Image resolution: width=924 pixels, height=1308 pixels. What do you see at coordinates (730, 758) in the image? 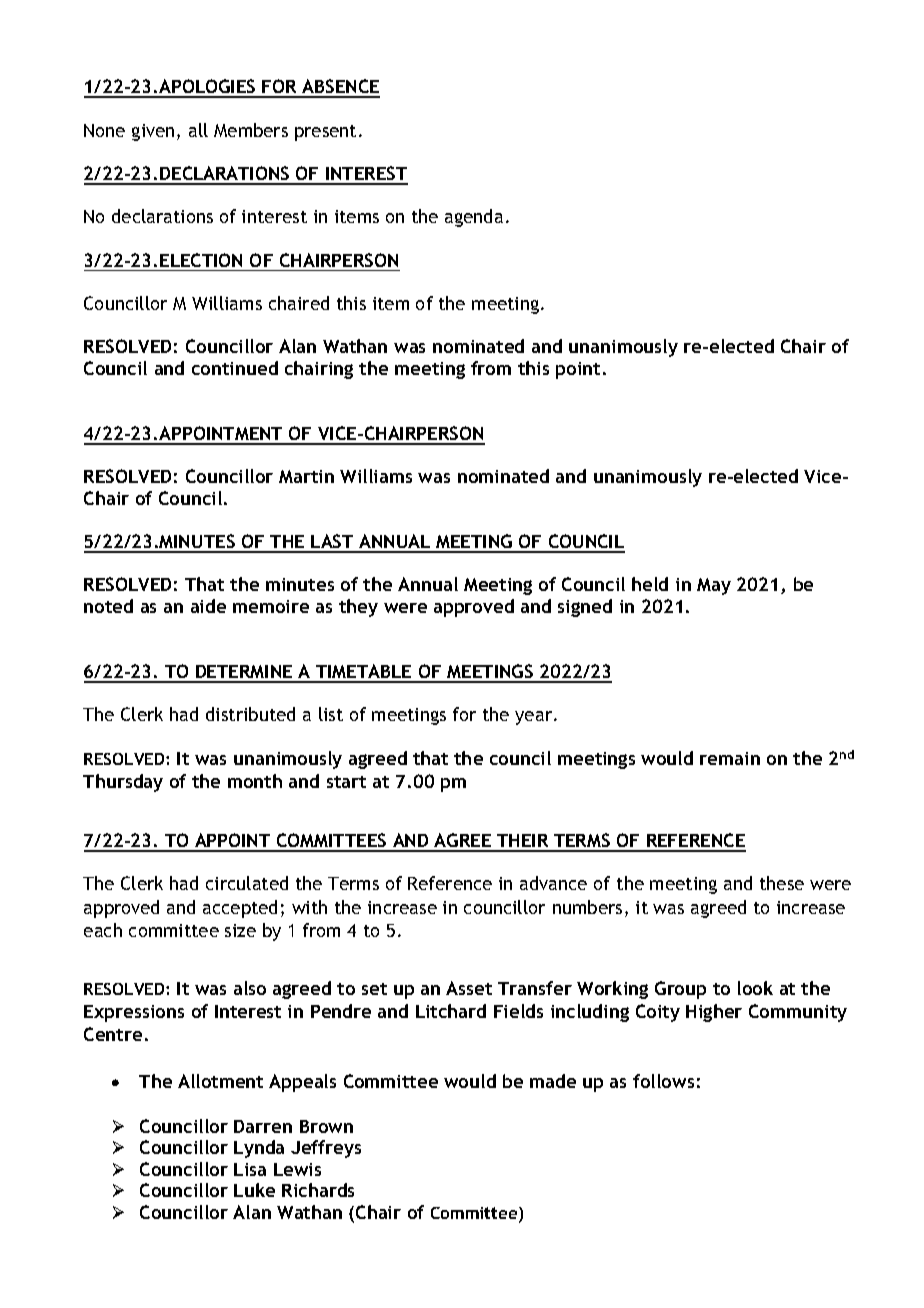
I see `remain` at bounding box center [730, 758].
